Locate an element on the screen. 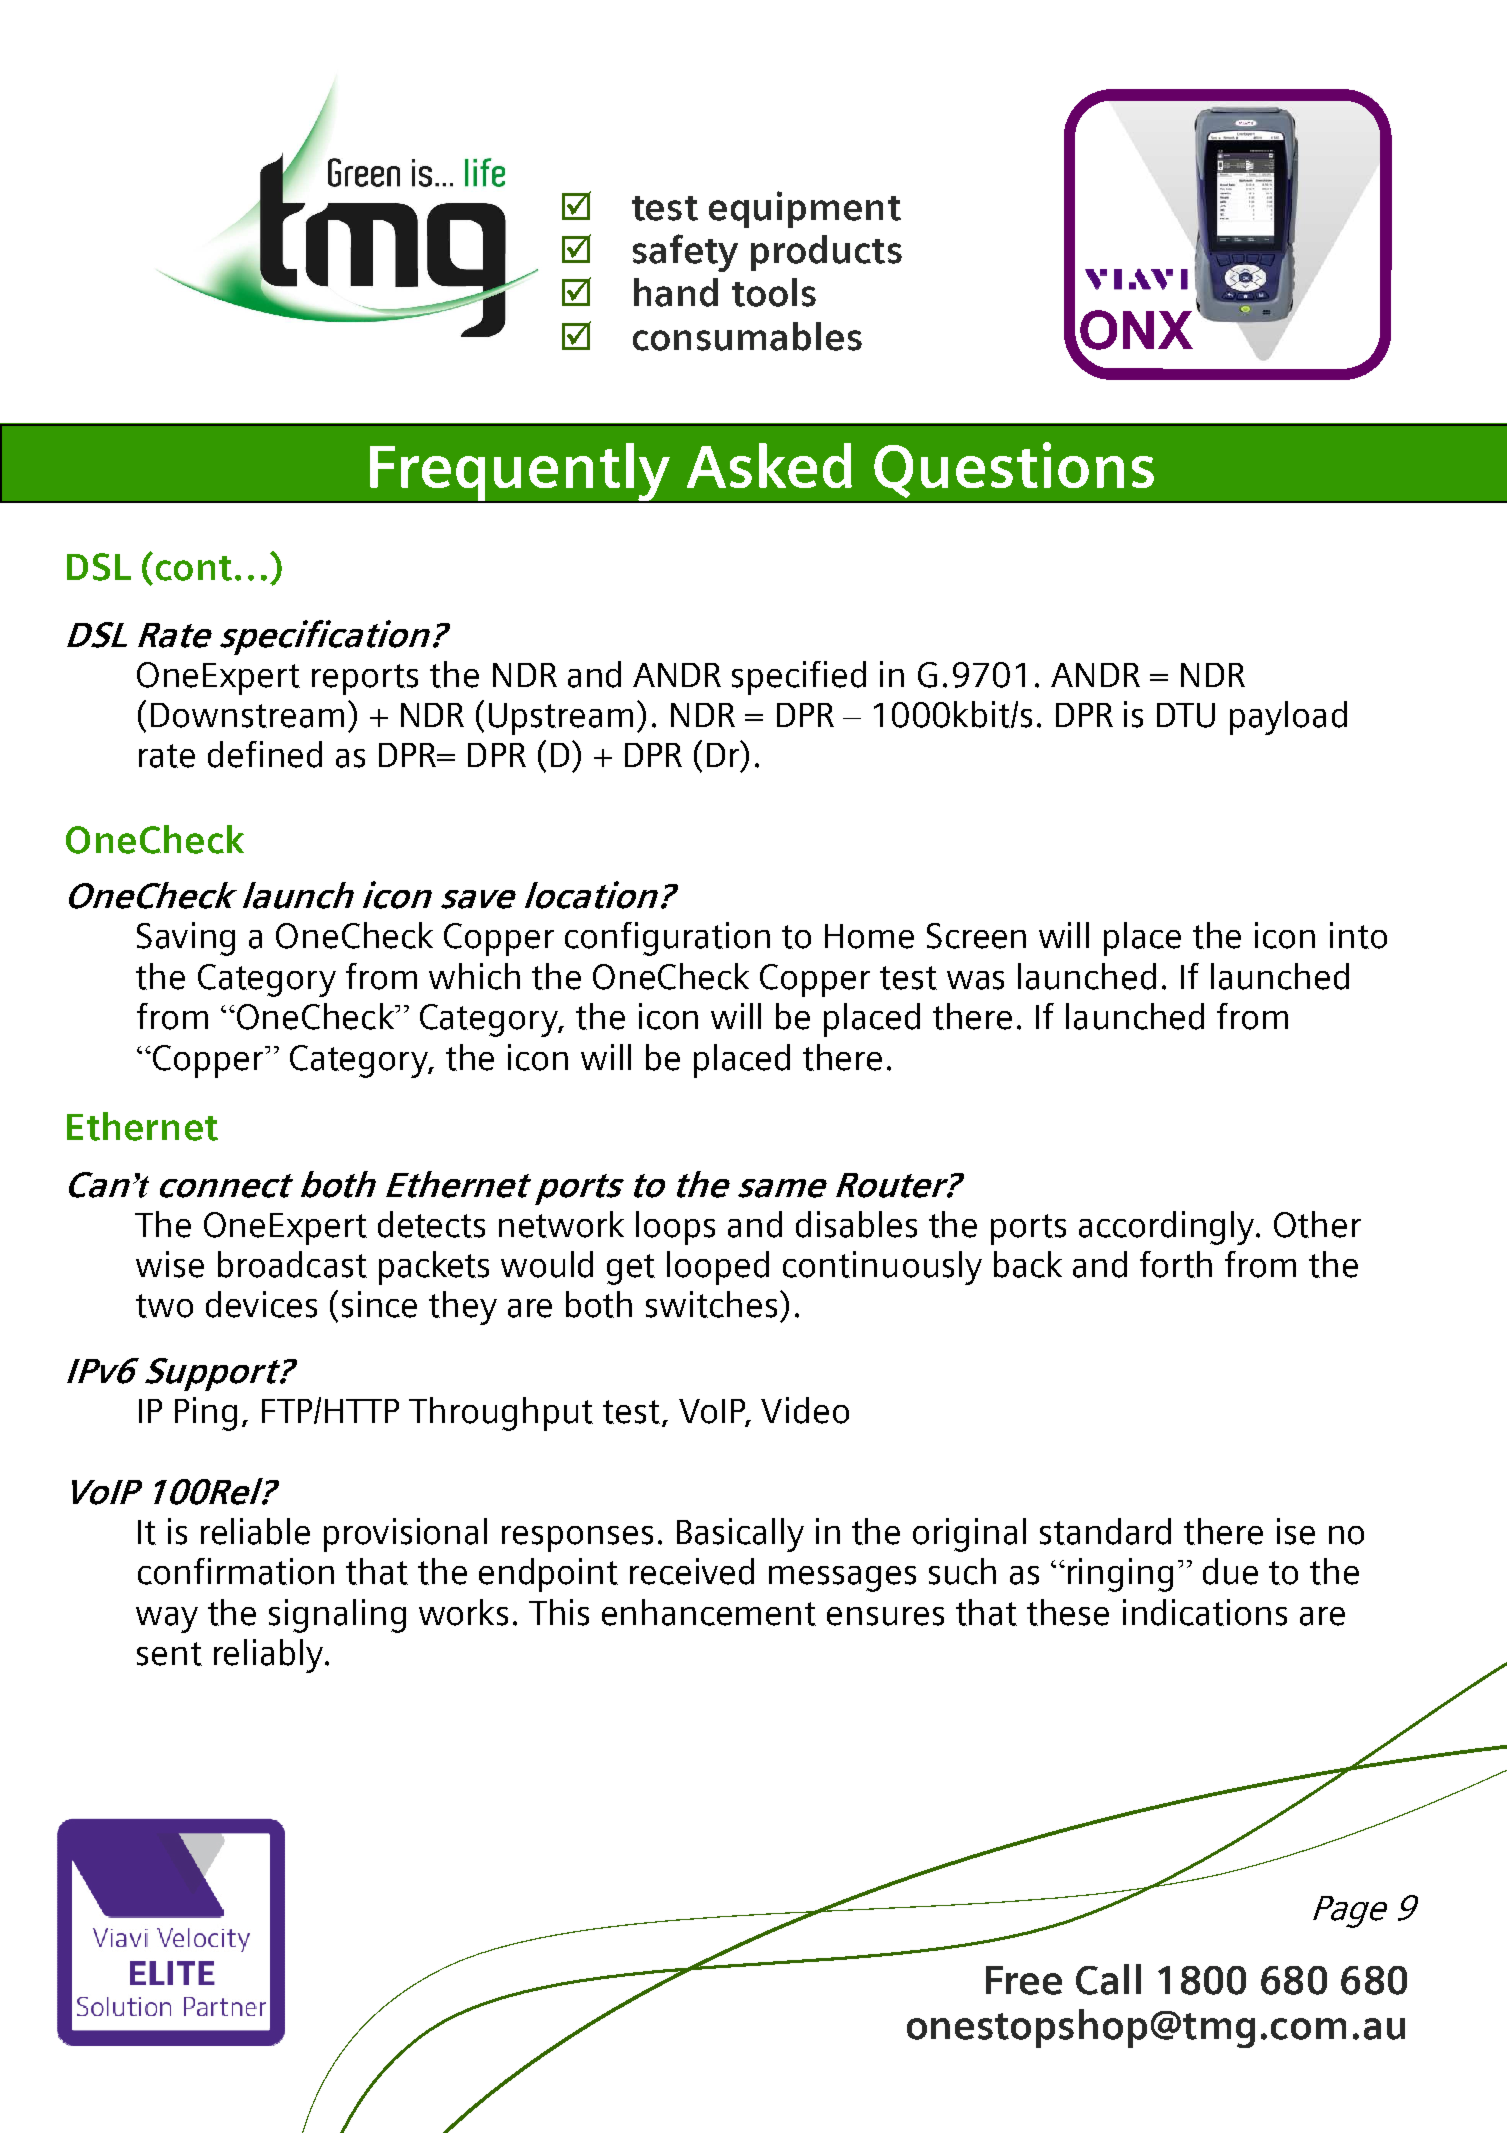  detects is located at coordinates (431, 1224).
